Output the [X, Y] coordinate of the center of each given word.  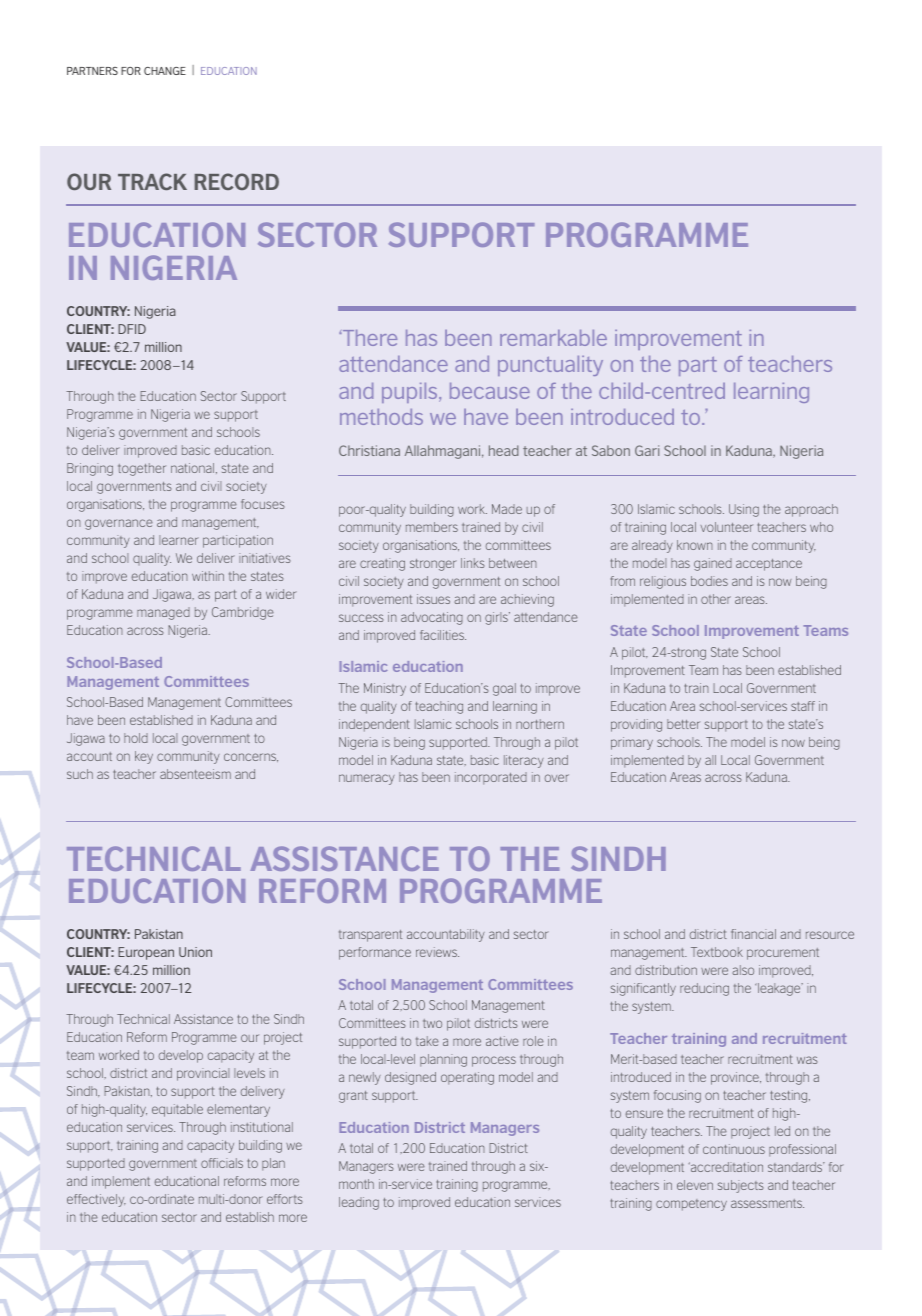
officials [222, 1163]
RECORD [237, 181]
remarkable [553, 338]
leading [359, 1203]
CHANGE [165, 71]
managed [163, 613]
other [716, 599]
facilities [443, 635]
